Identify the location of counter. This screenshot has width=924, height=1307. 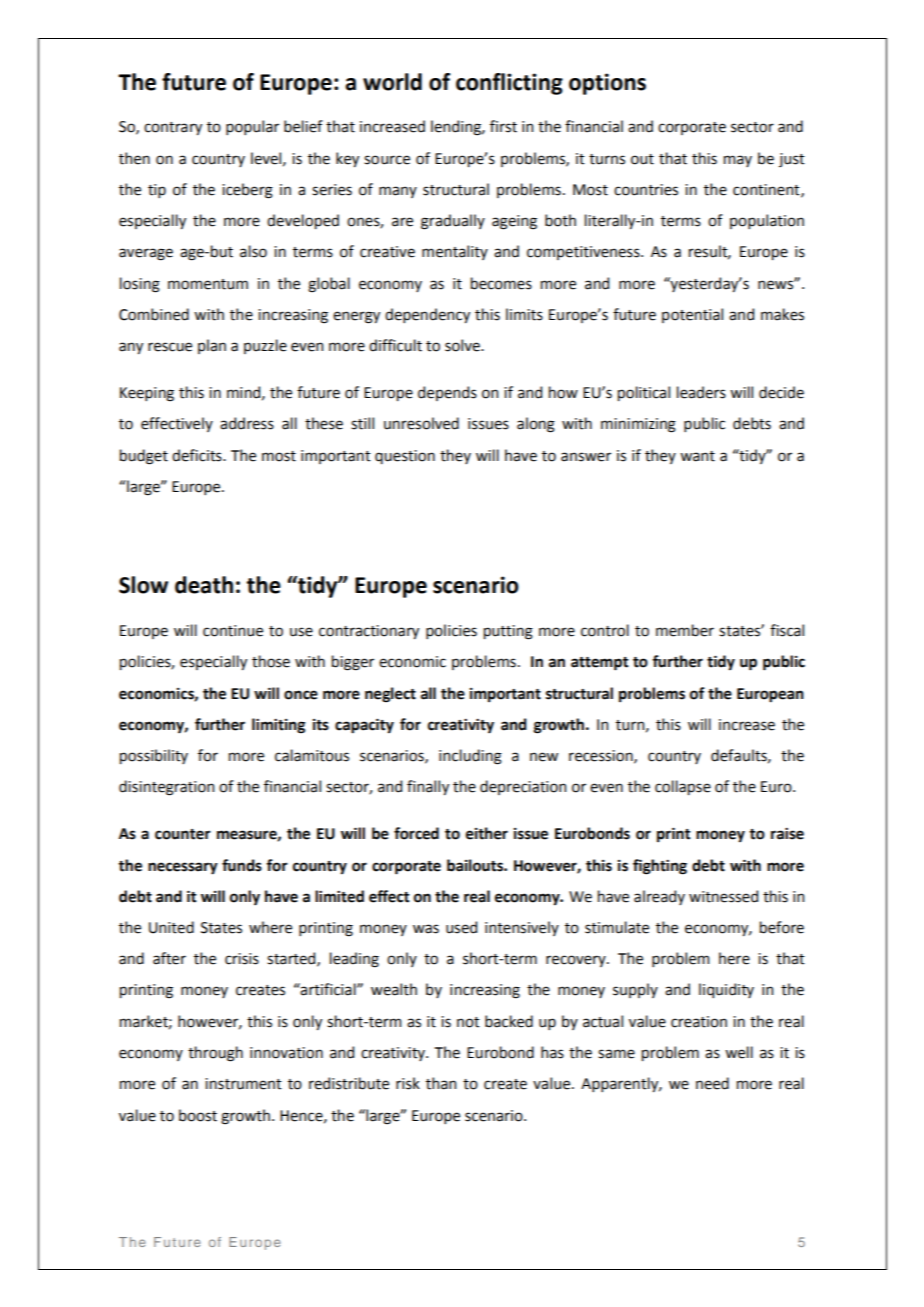
(183, 834).
